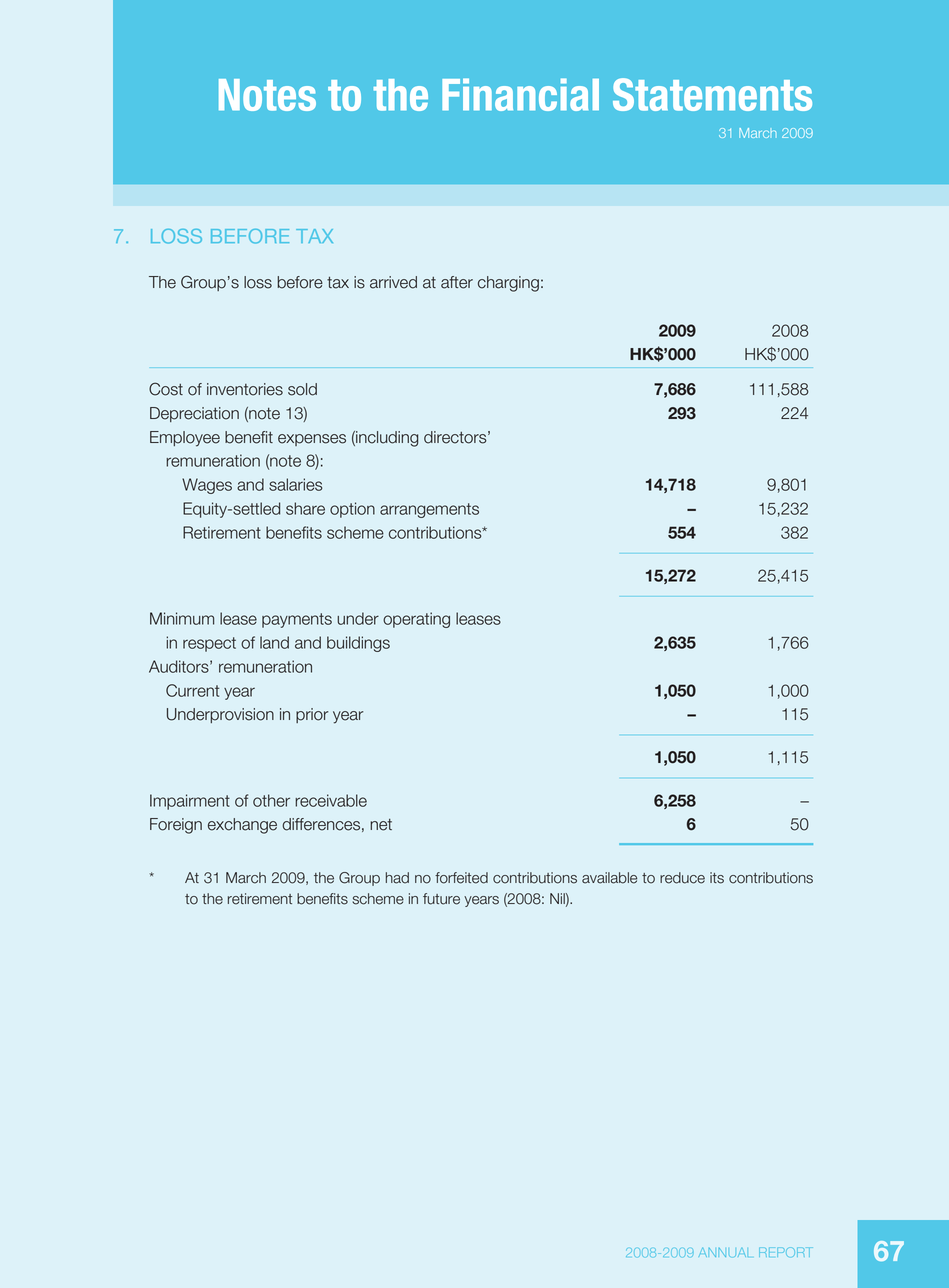 Image resolution: width=949 pixels, height=1288 pixels. Describe the element at coordinates (508, 284) in the image. I see `charging` at that location.
